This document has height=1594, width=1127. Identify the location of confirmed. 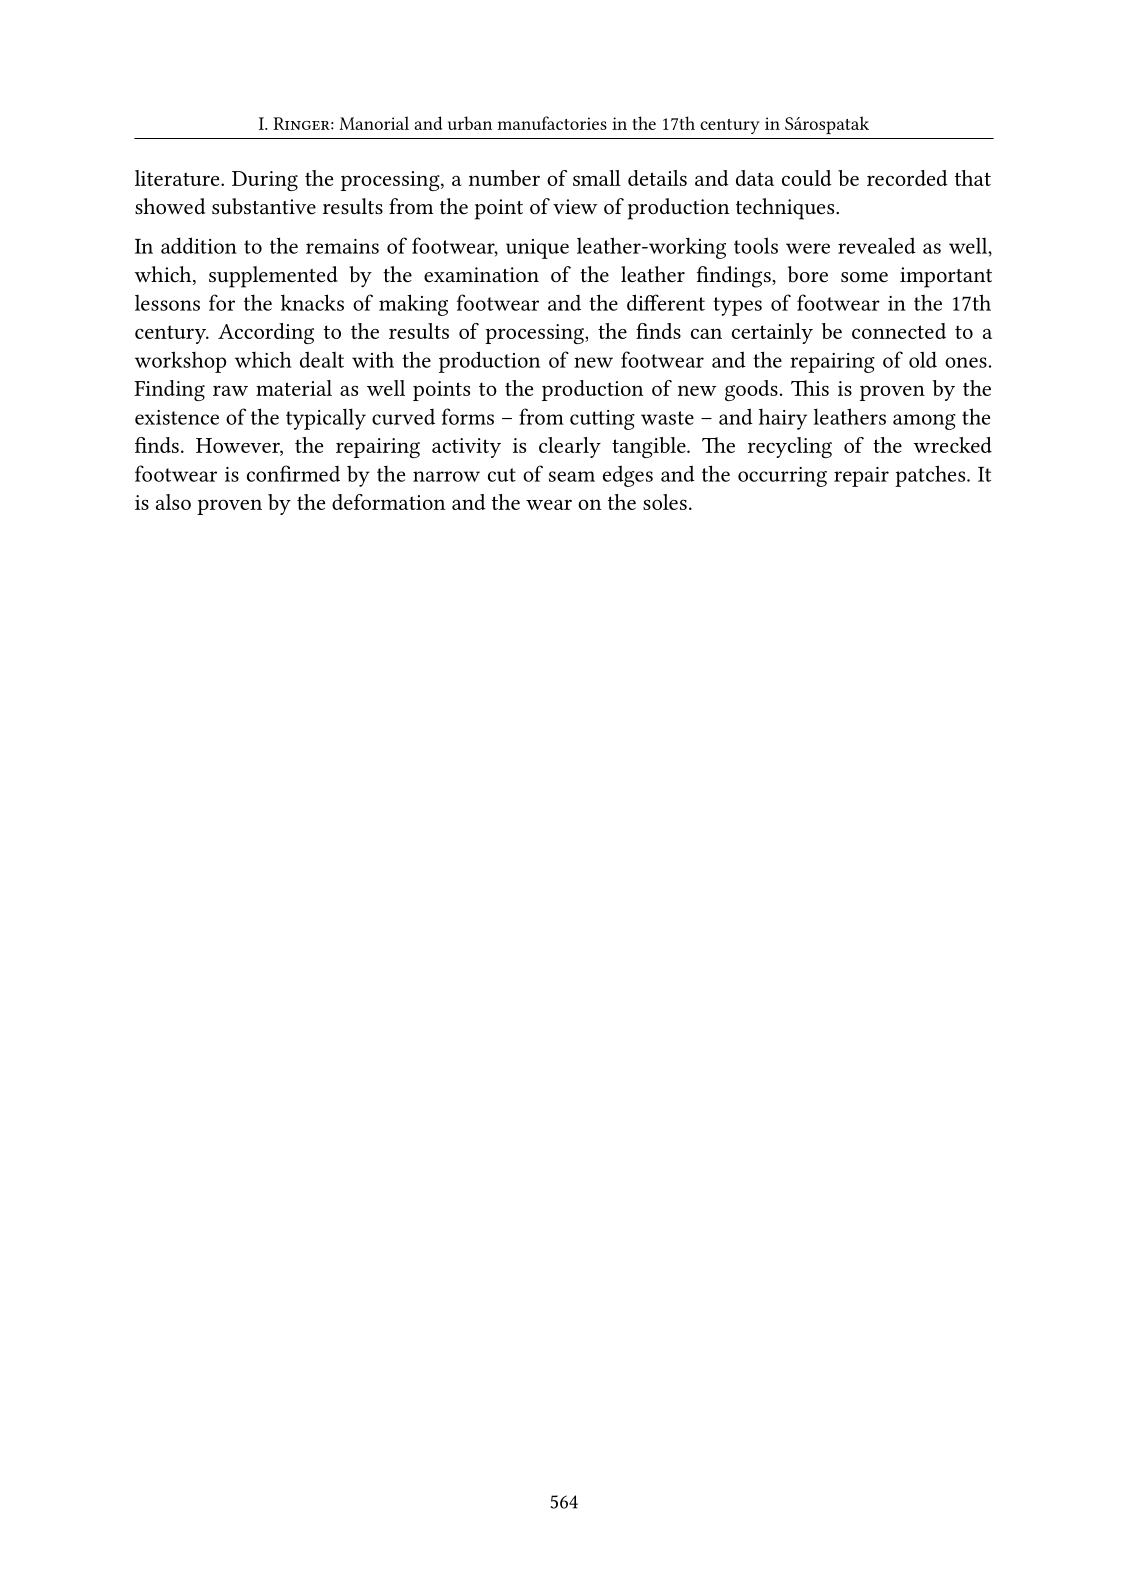
(293, 473).
